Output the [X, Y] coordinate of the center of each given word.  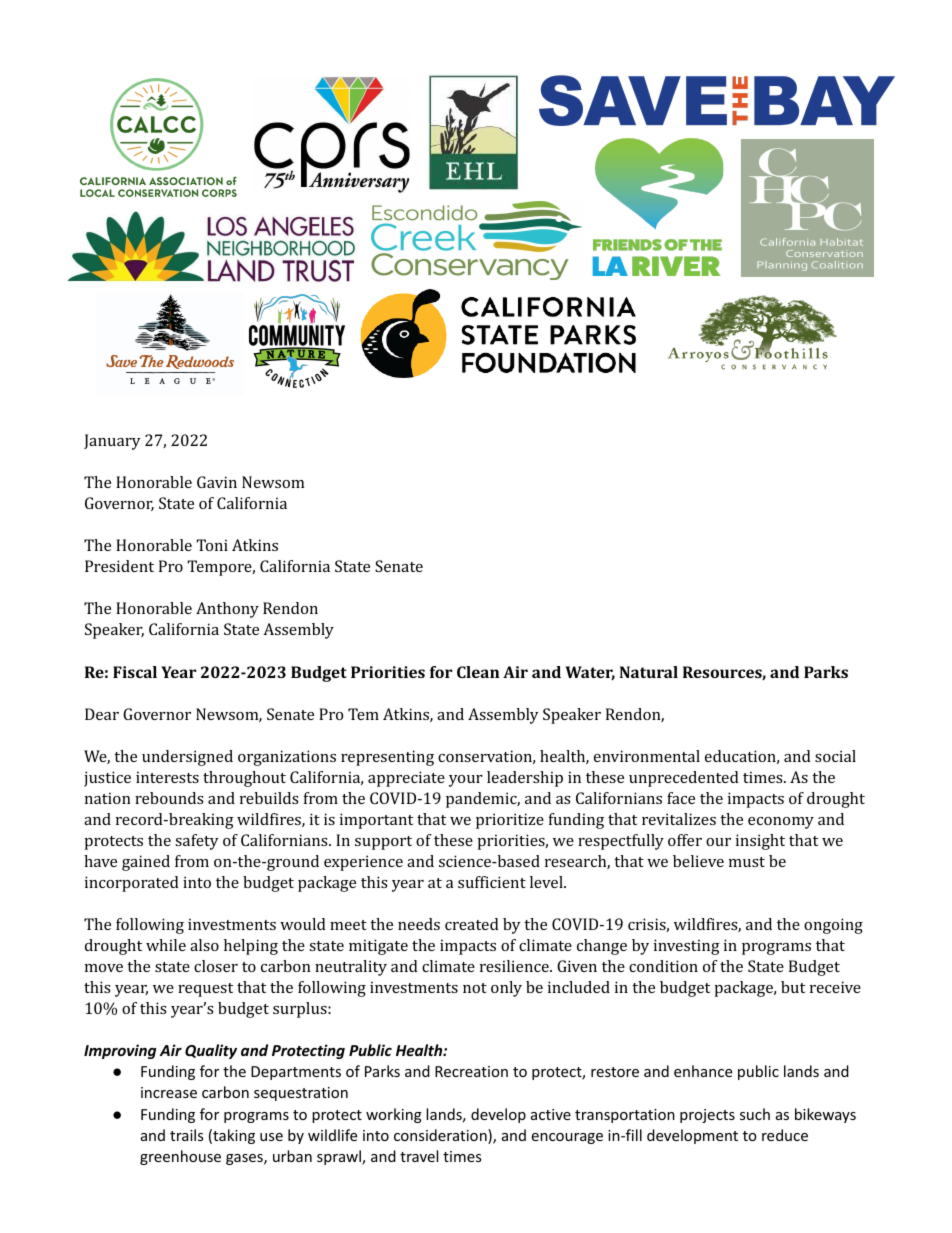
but [793, 987]
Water [590, 673]
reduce [785, 1135]
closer [216, 966]
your [466, 781]
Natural [649, 672]
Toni [212, 545]
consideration [441, 1136]
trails [186, 1135]
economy [781, 823]
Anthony [227, 610]
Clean [478, 672]
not [475, 988]
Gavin [217, 482]
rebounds [169, 798]
